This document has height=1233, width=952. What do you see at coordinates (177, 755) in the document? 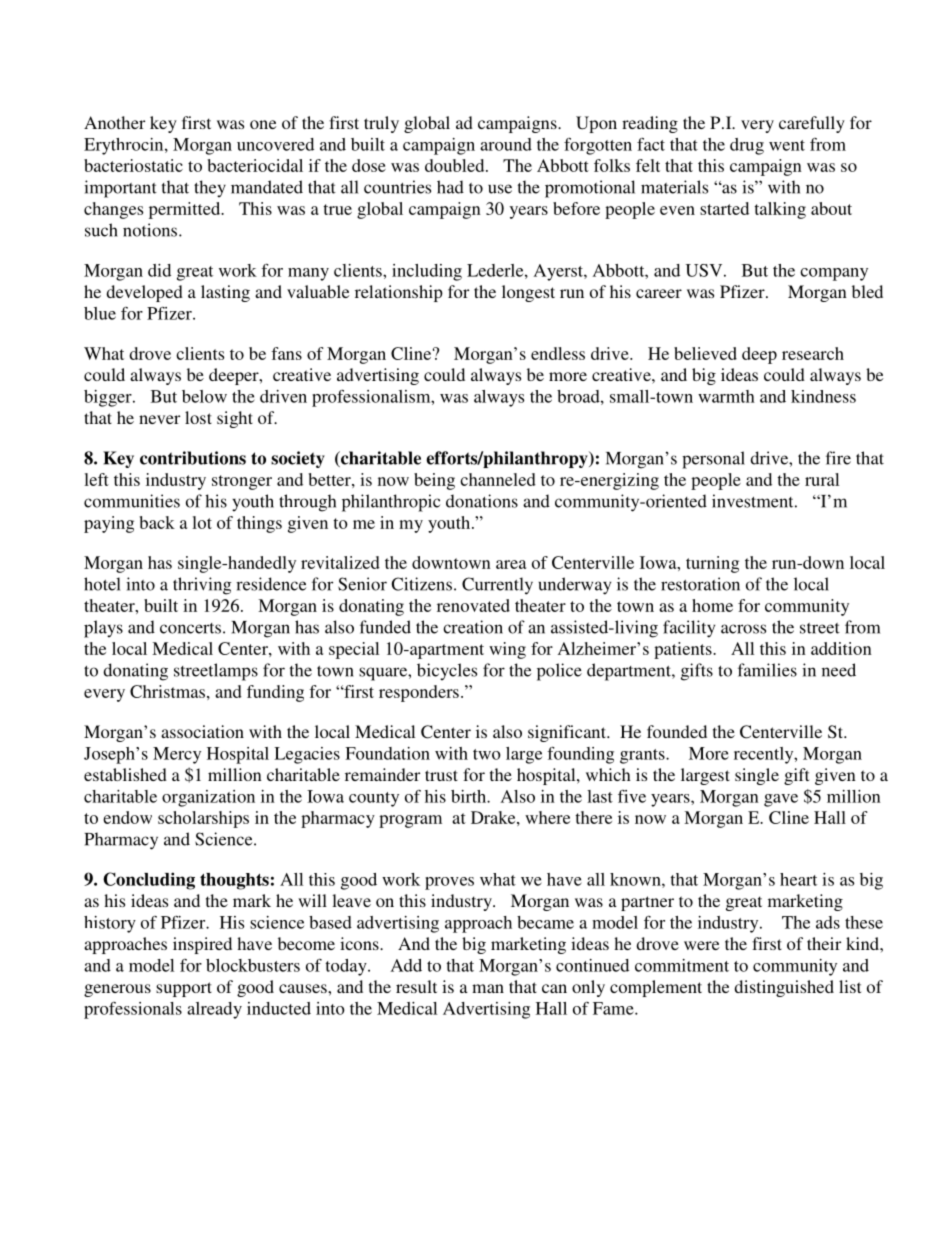
I see `Mercy` at bounding box center [177, 755].
